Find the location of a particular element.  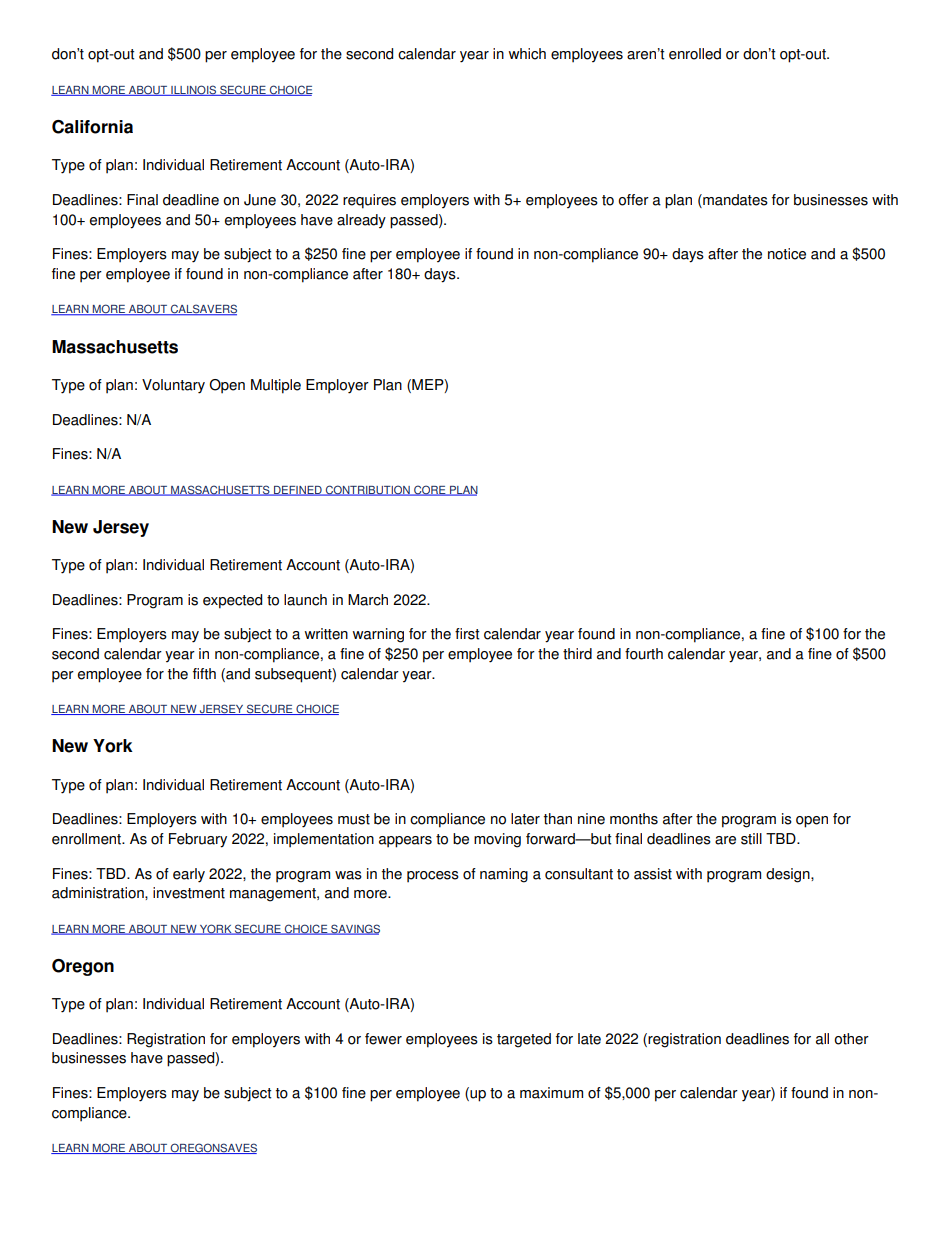

enrolled is located at coordinates (695, 54).
